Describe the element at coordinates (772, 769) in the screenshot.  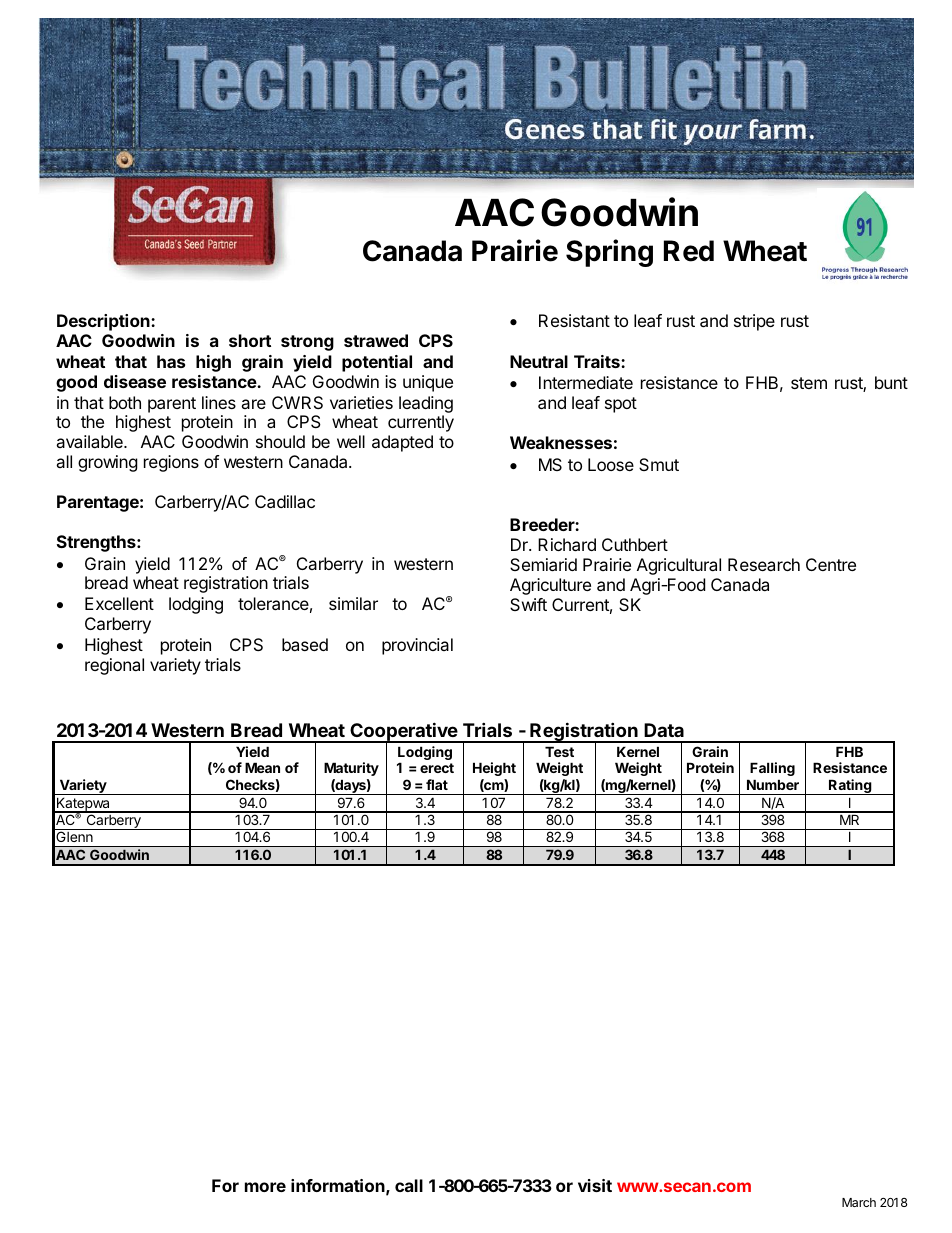
I see `Falling` at that location.
